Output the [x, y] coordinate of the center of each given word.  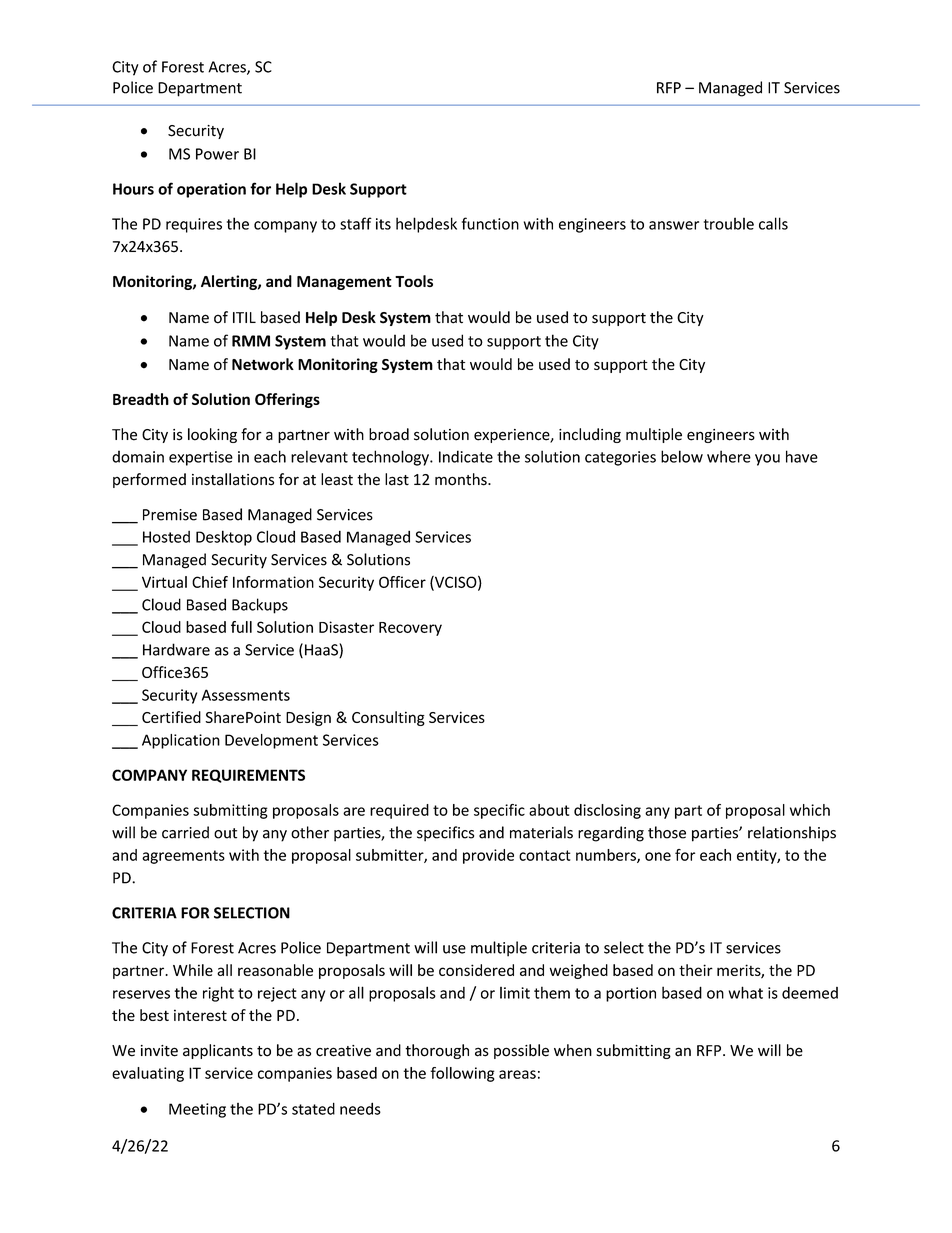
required [399, 811]
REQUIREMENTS [248, 776]
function [490, 223]
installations [233, 479]
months [462, 479]
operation [211, 190]
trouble [729, 223]
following [462, 1074]
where [729, 456]
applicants [218, 1051]
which [810, 810]
